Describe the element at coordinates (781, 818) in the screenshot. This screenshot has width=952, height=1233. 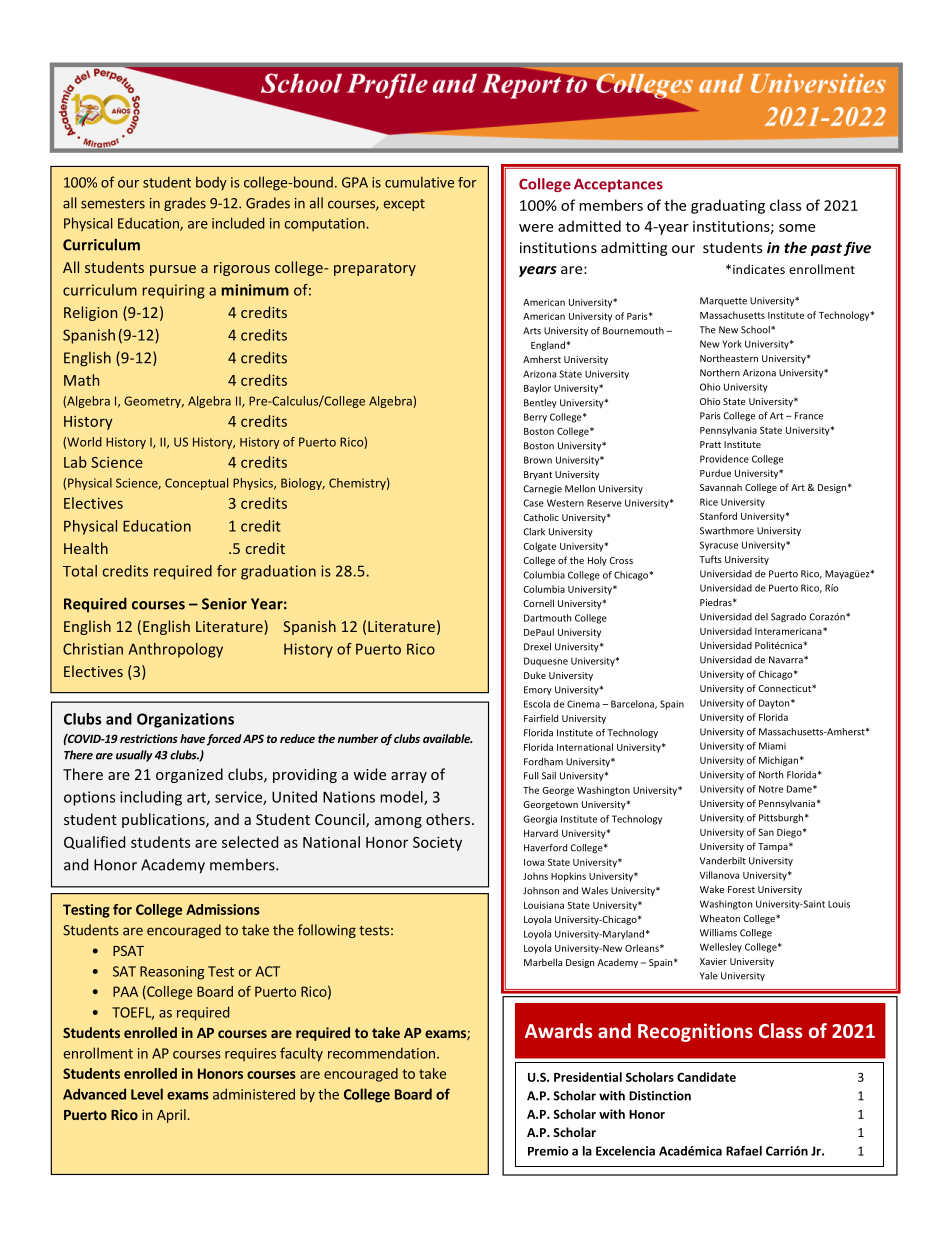
I see `Pittsburgh` at that location.
